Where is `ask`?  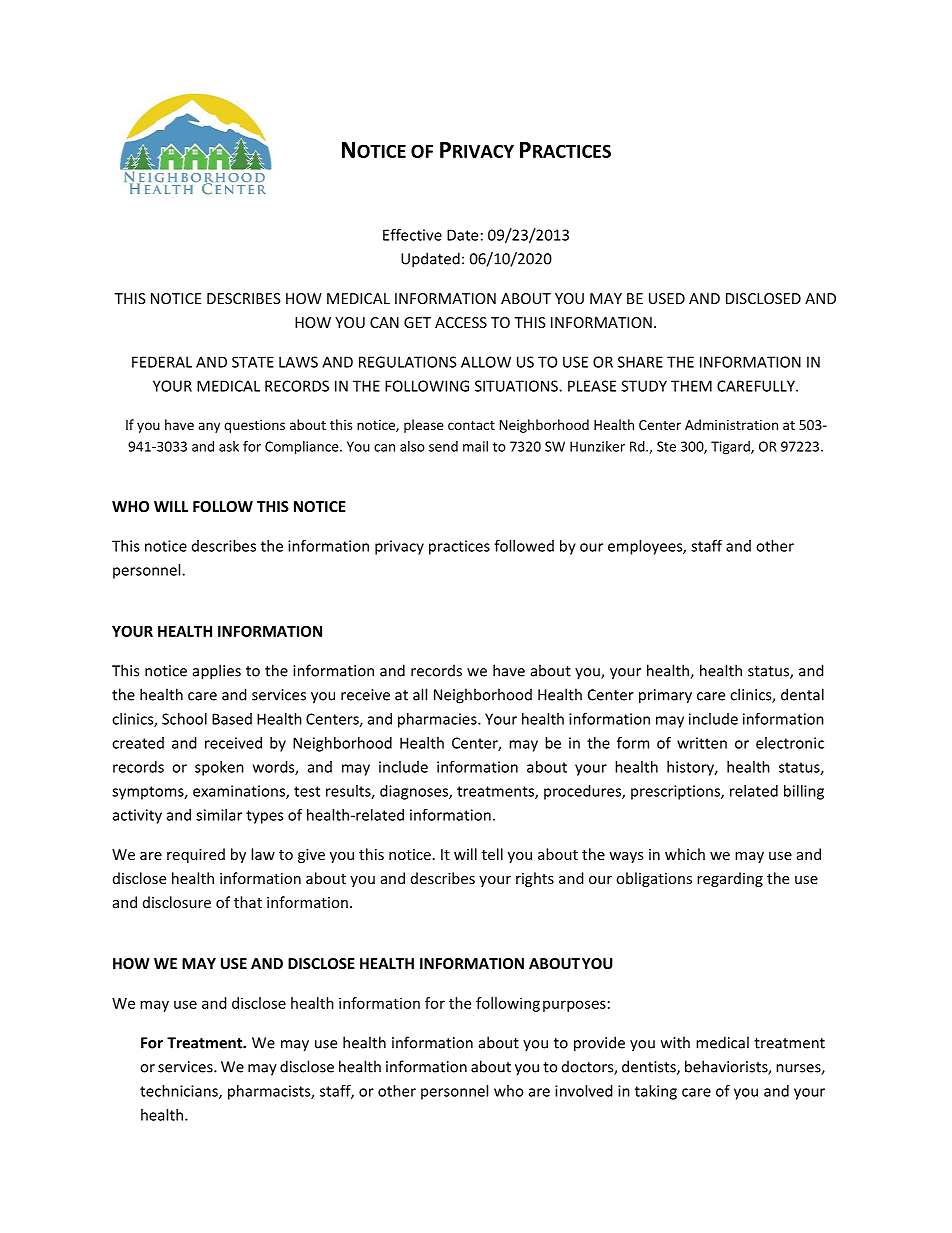 ask is located at coordinates (229, 446).
